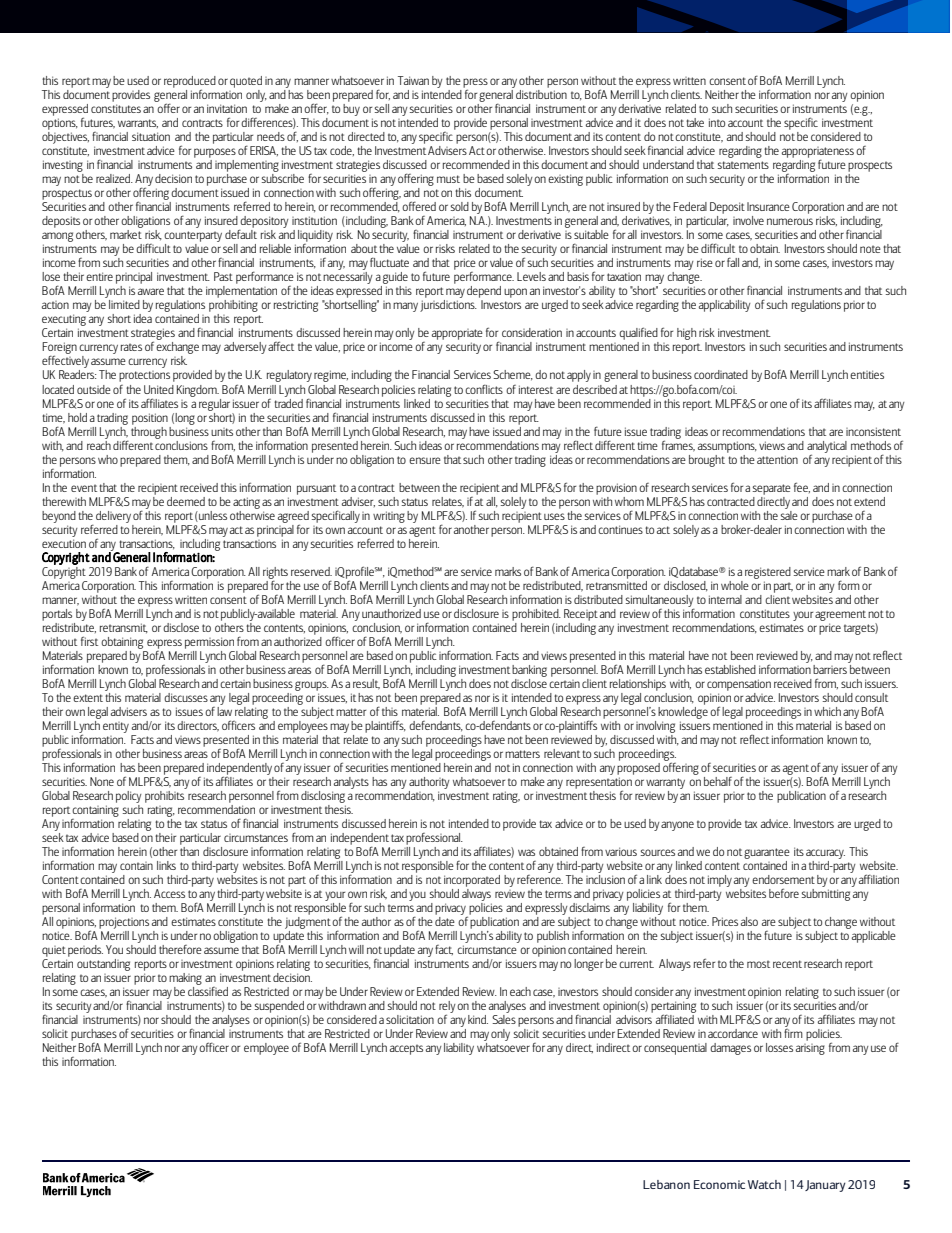 The height and width of the screenshot is (1233, 952). What do you see at coordinates (413, 80) in the screenshot?
I see `Taiwan` at bounding box center [413, 80].
